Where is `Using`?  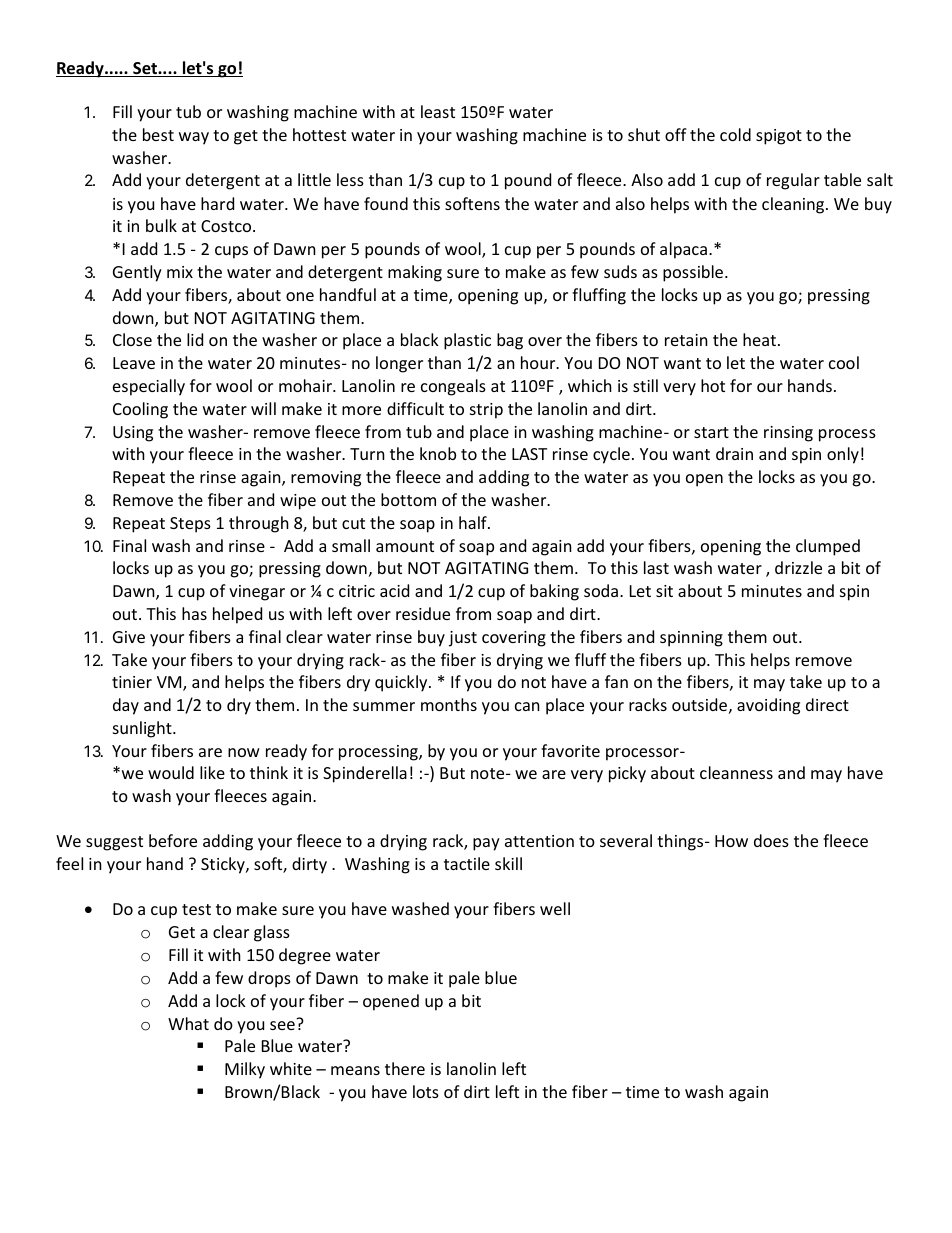 Using is located at coordinates (133, 434).
